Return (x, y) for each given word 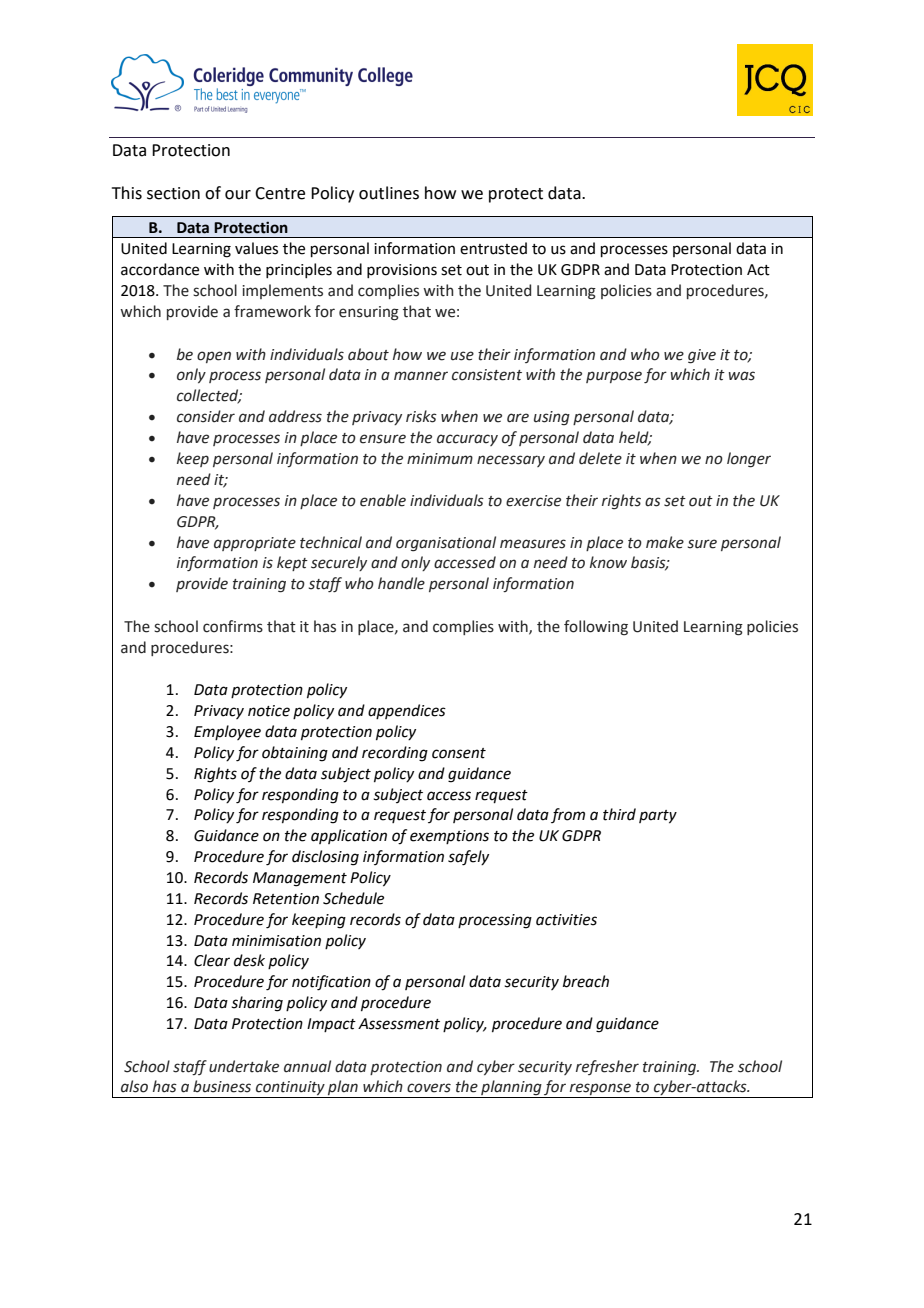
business (222, 1086)
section (173, 193)
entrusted (493, 248)
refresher (607, 1067)
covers (429, 1088)
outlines (389, 193)
